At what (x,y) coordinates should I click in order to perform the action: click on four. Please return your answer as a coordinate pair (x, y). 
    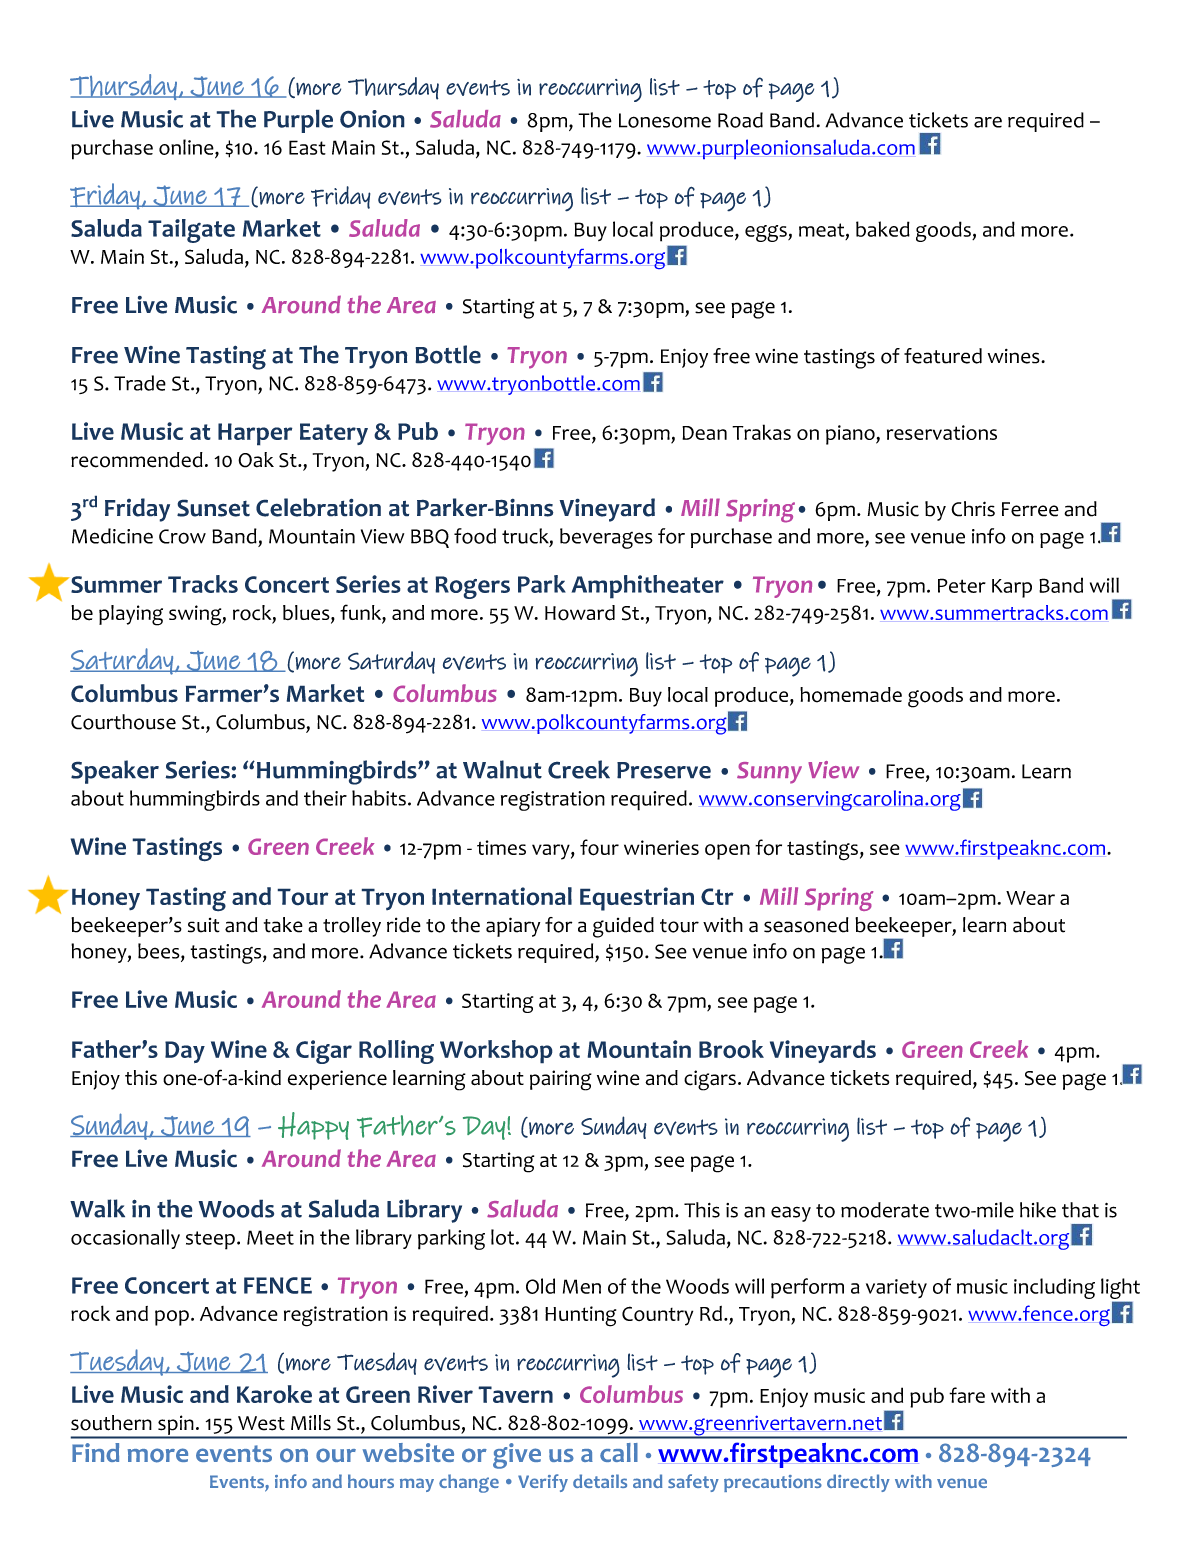
    Looking at the image, I should click on (599, 847).
